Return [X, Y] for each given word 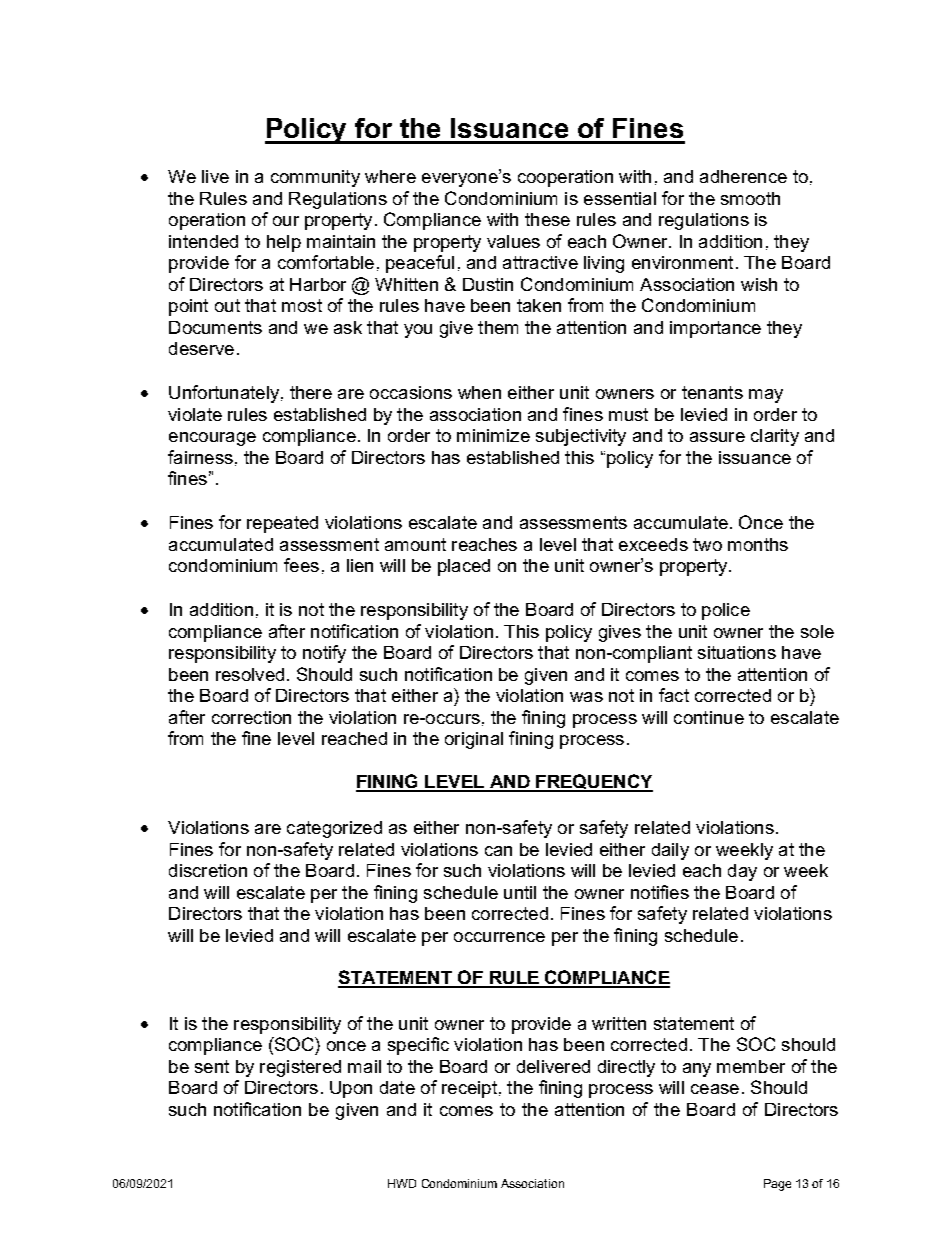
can [498, 851]
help [284, 243]
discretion [208, 870]
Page [777, 1185]
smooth [750, 198]
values [513, 241]
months [758, 544]
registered [300, 1068]
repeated [282, 524]
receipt [469, 1089]
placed [464, 567]
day [742, 872]
